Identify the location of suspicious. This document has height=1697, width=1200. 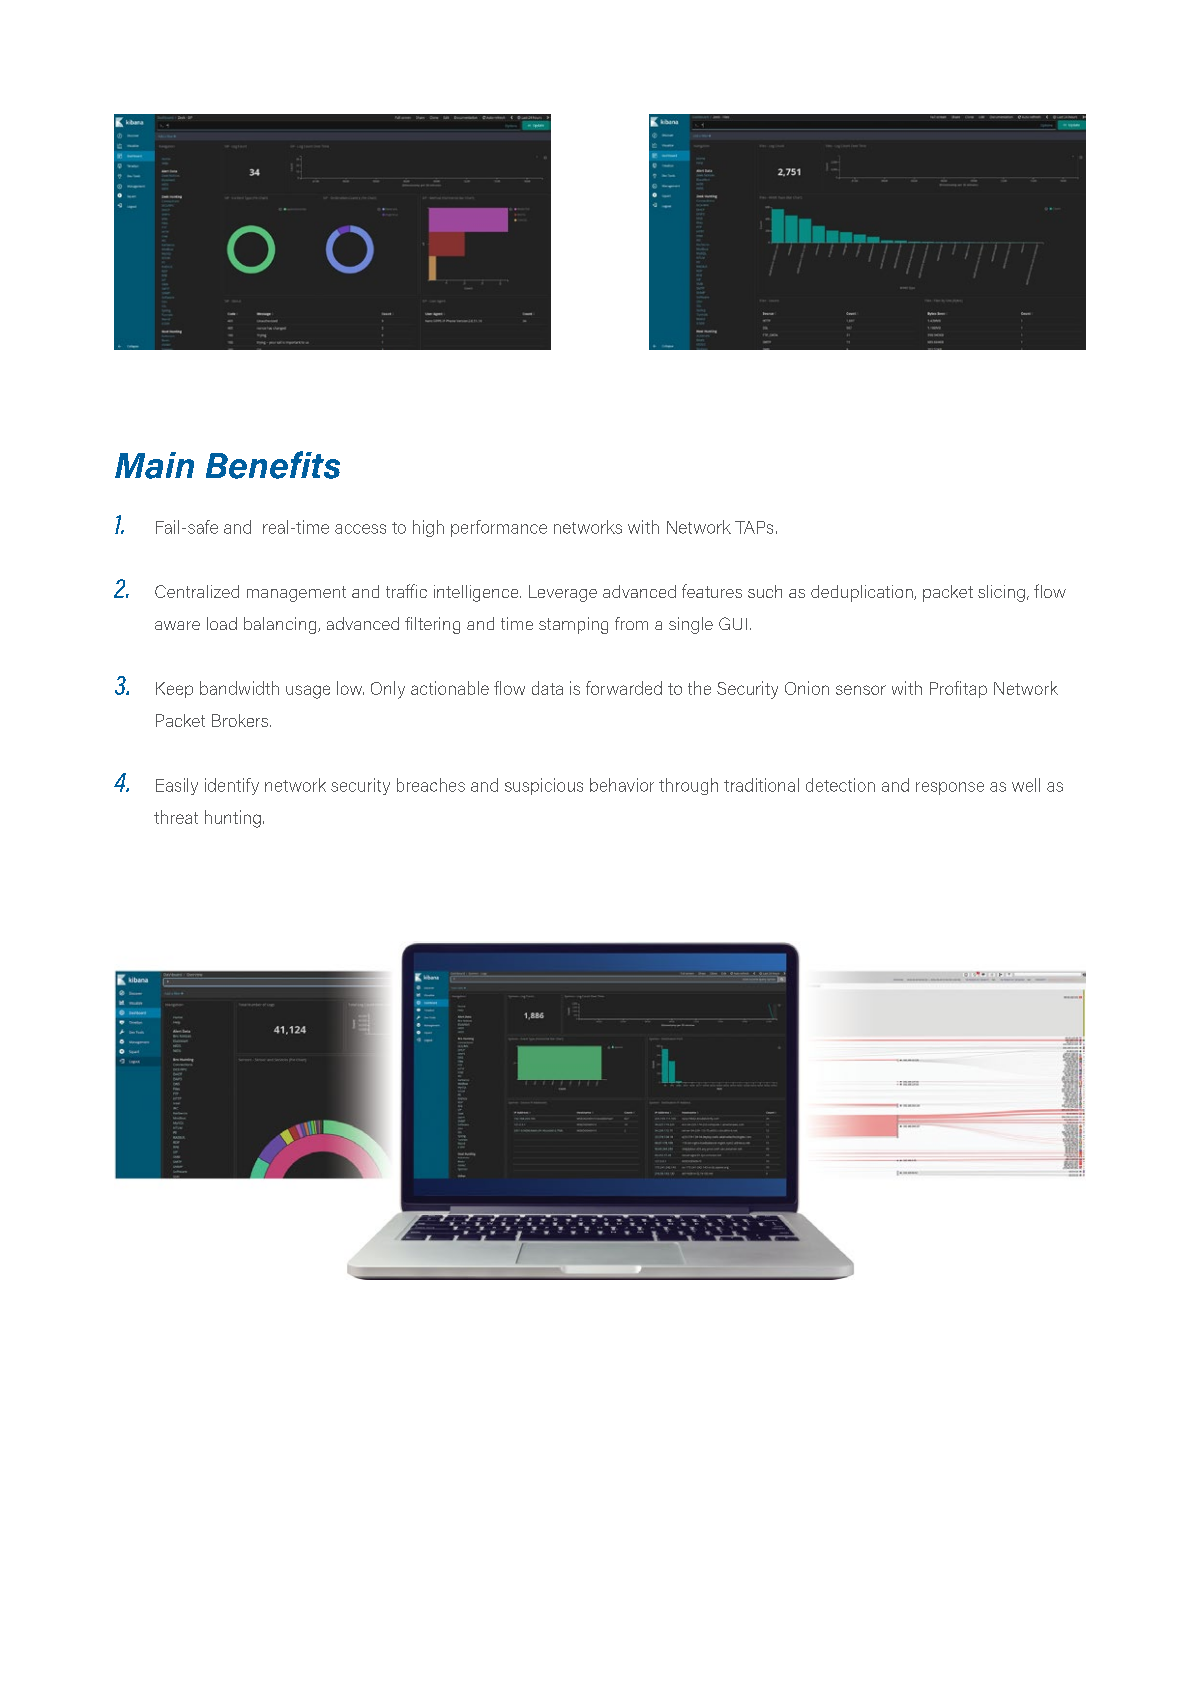
(544, 786).
